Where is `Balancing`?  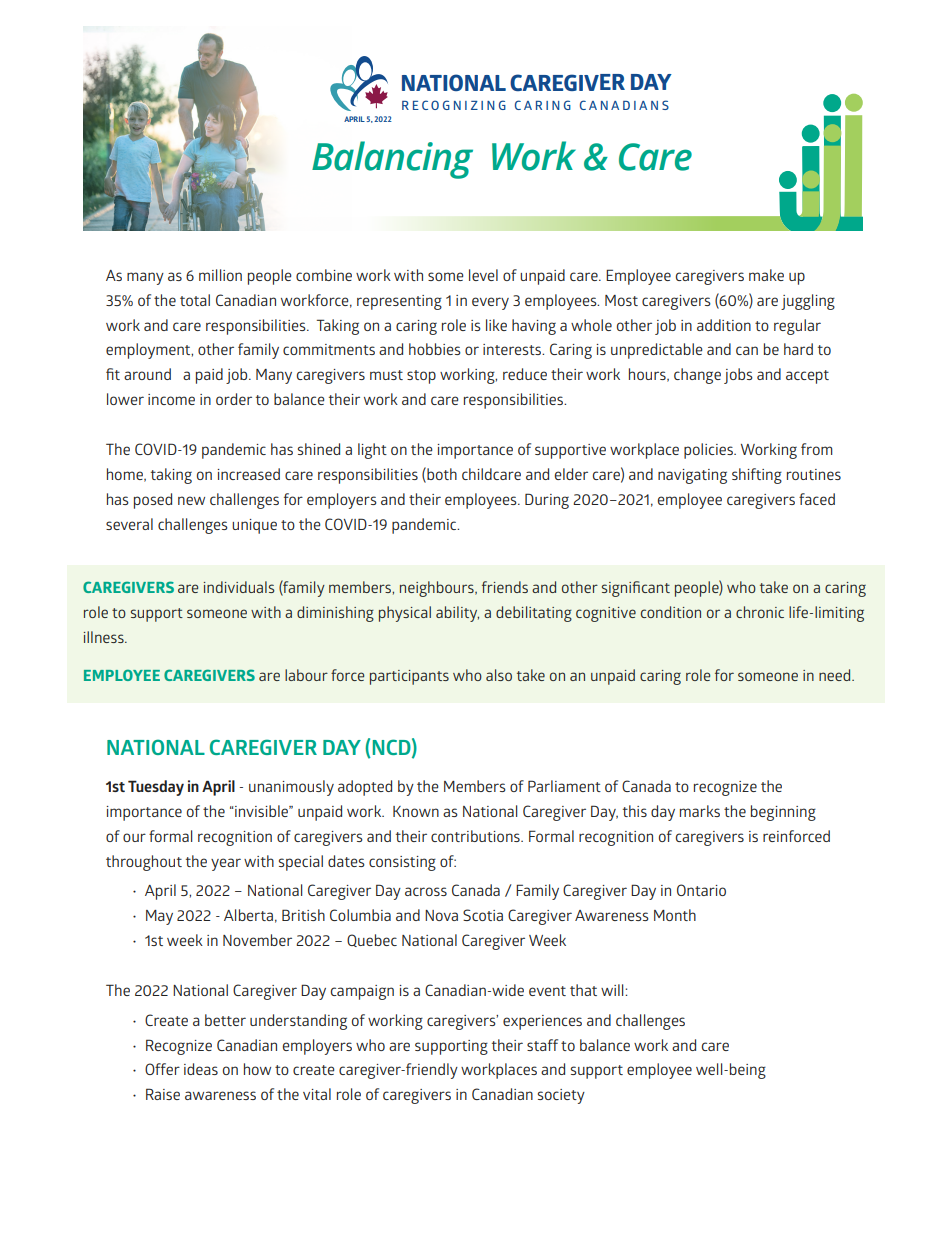 Balancing is located at coordinates (392, 160).
